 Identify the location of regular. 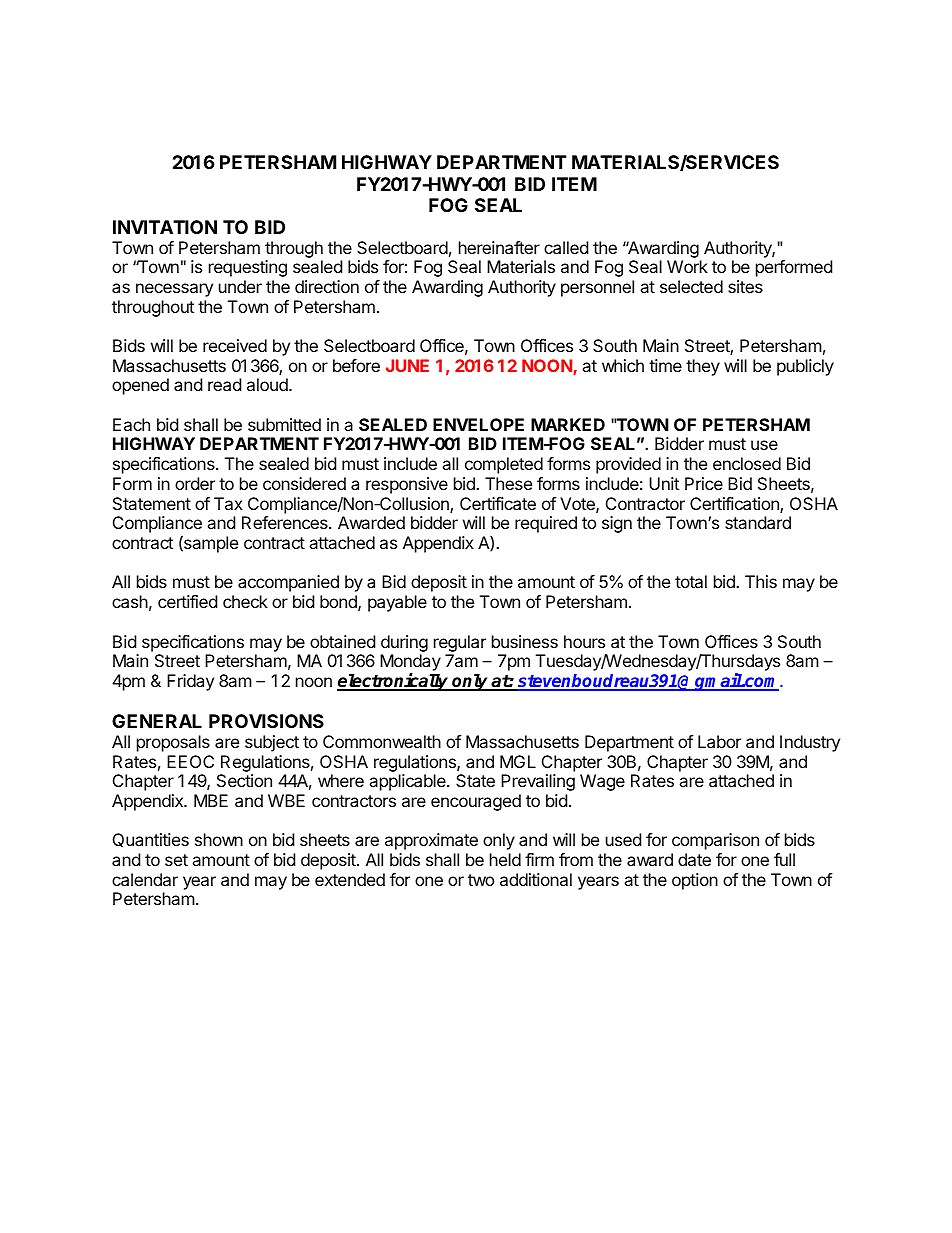
(460, 643).
